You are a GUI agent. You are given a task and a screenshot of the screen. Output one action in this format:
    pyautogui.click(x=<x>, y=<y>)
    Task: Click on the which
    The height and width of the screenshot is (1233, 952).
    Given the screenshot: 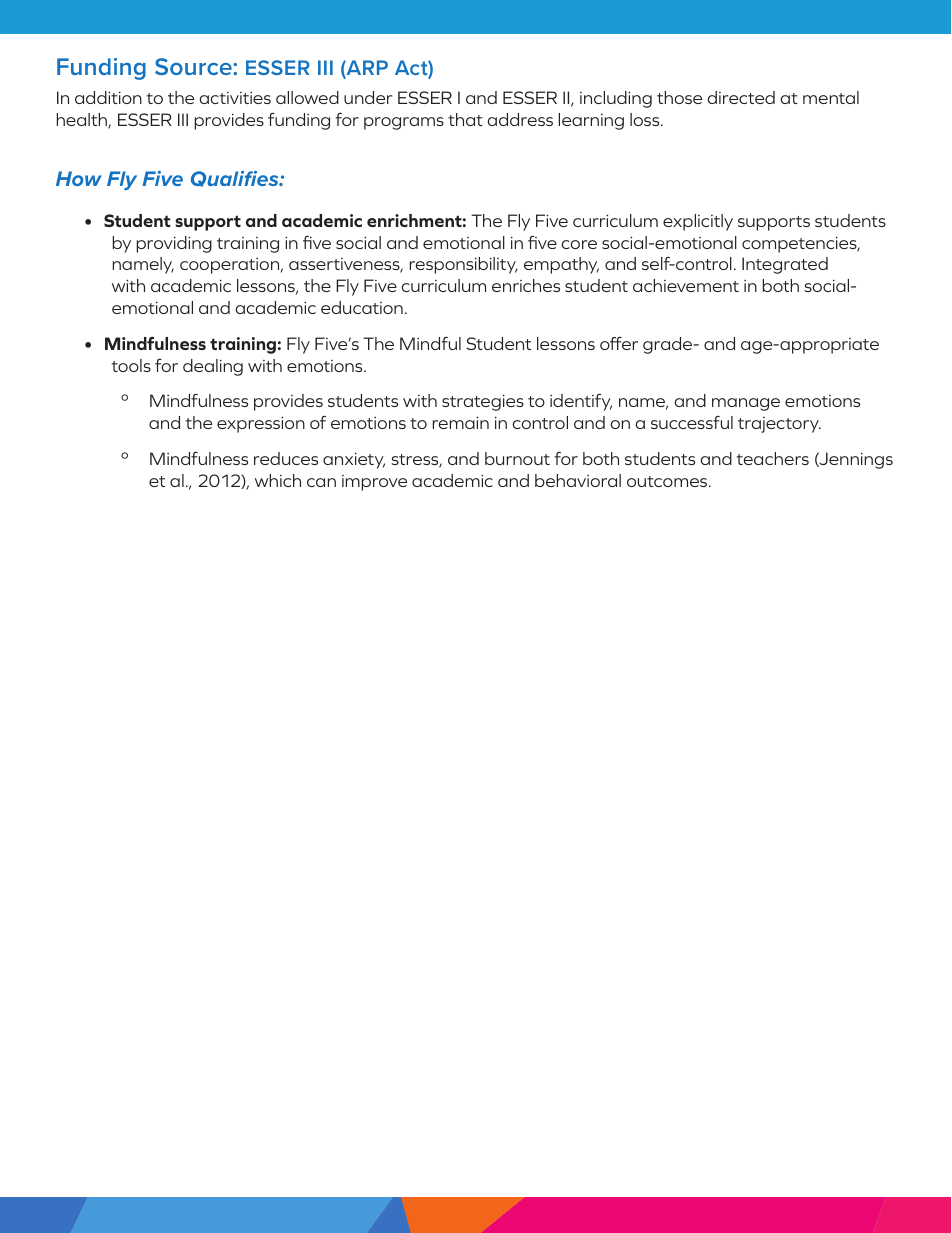 What is the action you would take?
    pyautogui.click(x=278, y=480)
